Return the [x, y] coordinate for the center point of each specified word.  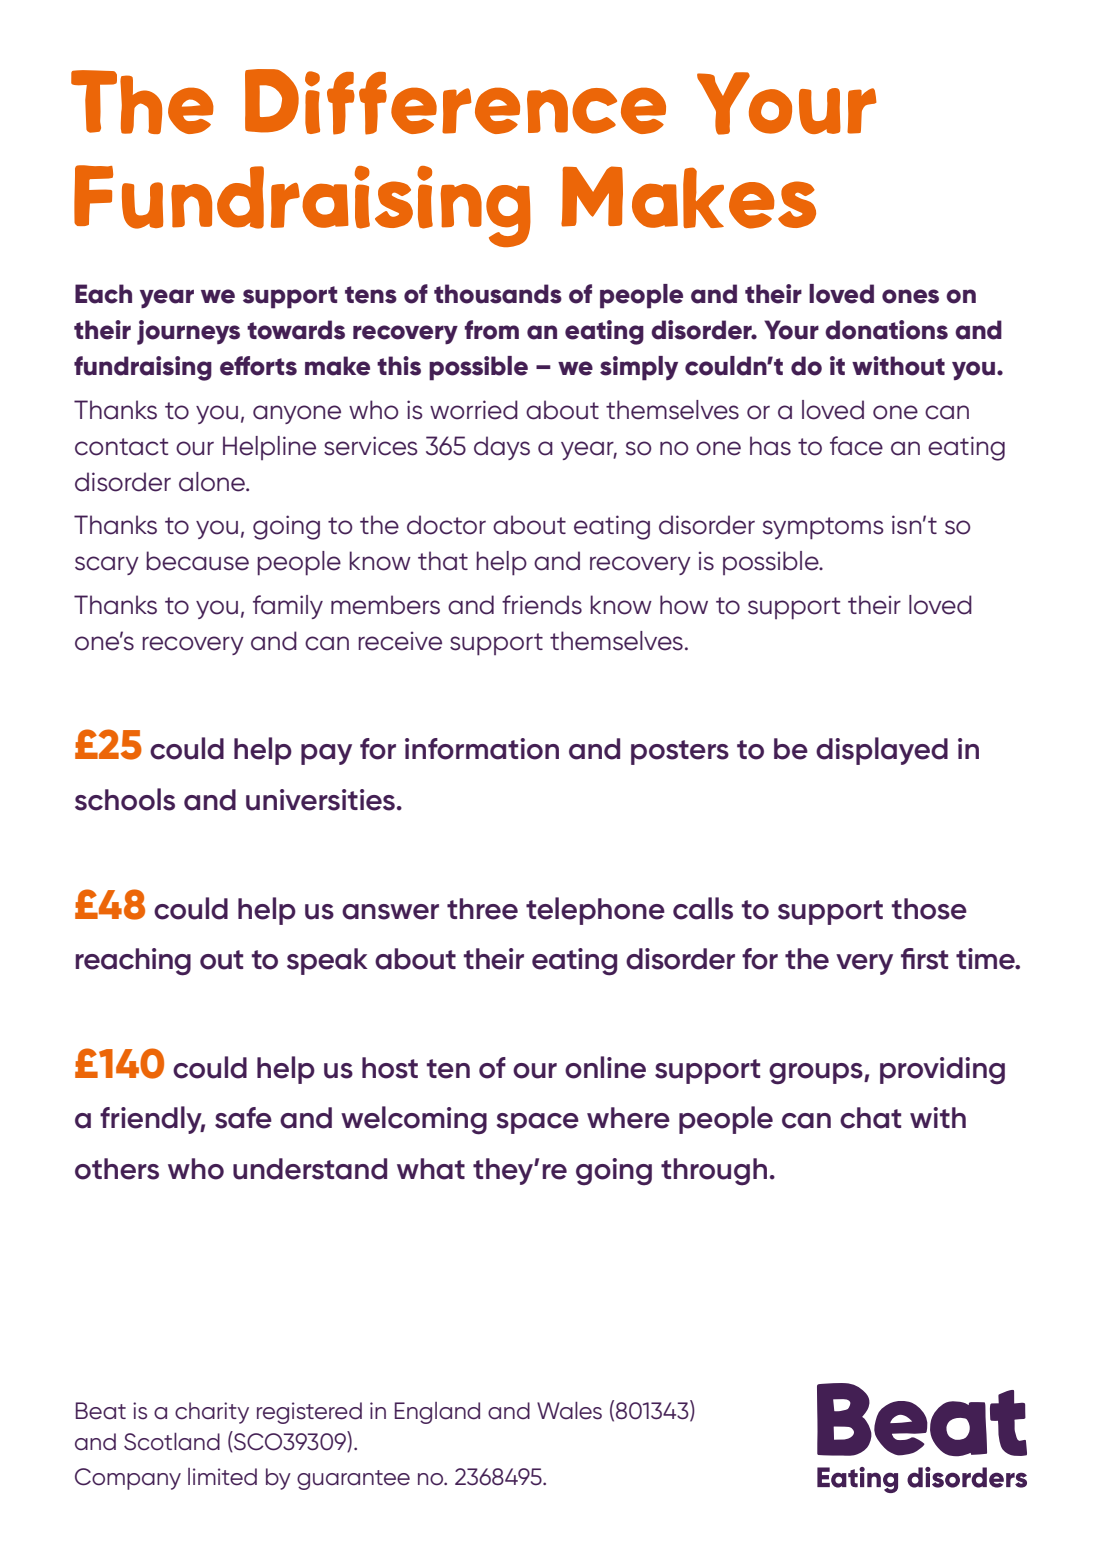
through [714, 1172]
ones [910, 296]
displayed [882, 751]
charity [212, 1413]
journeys [188, 332]
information [482, 749]
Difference [455, 102]
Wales [569, 1411]
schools [125, 799]
